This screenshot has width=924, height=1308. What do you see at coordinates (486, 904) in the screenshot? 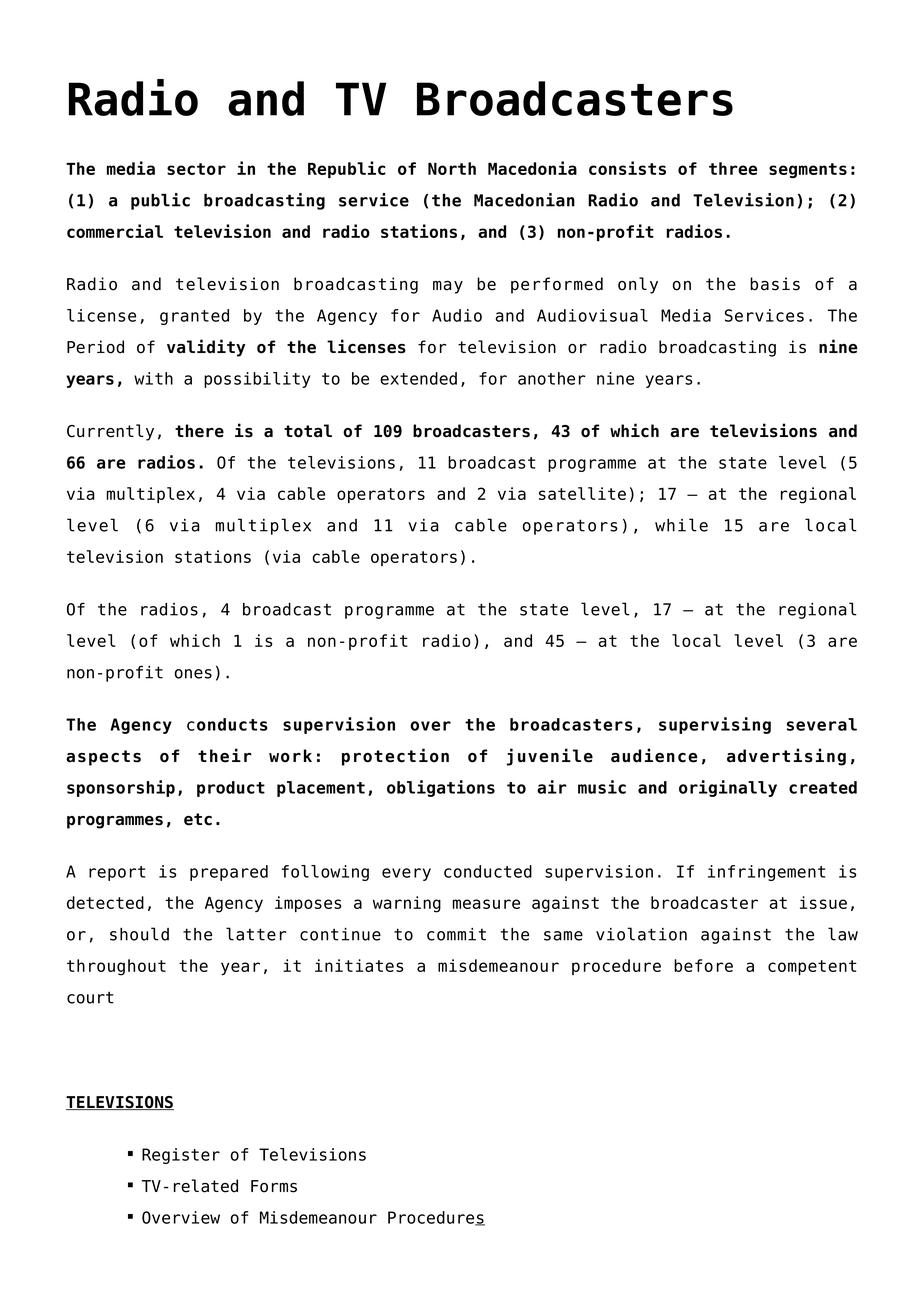
I see `measure` at bounding box center [486, 904].
